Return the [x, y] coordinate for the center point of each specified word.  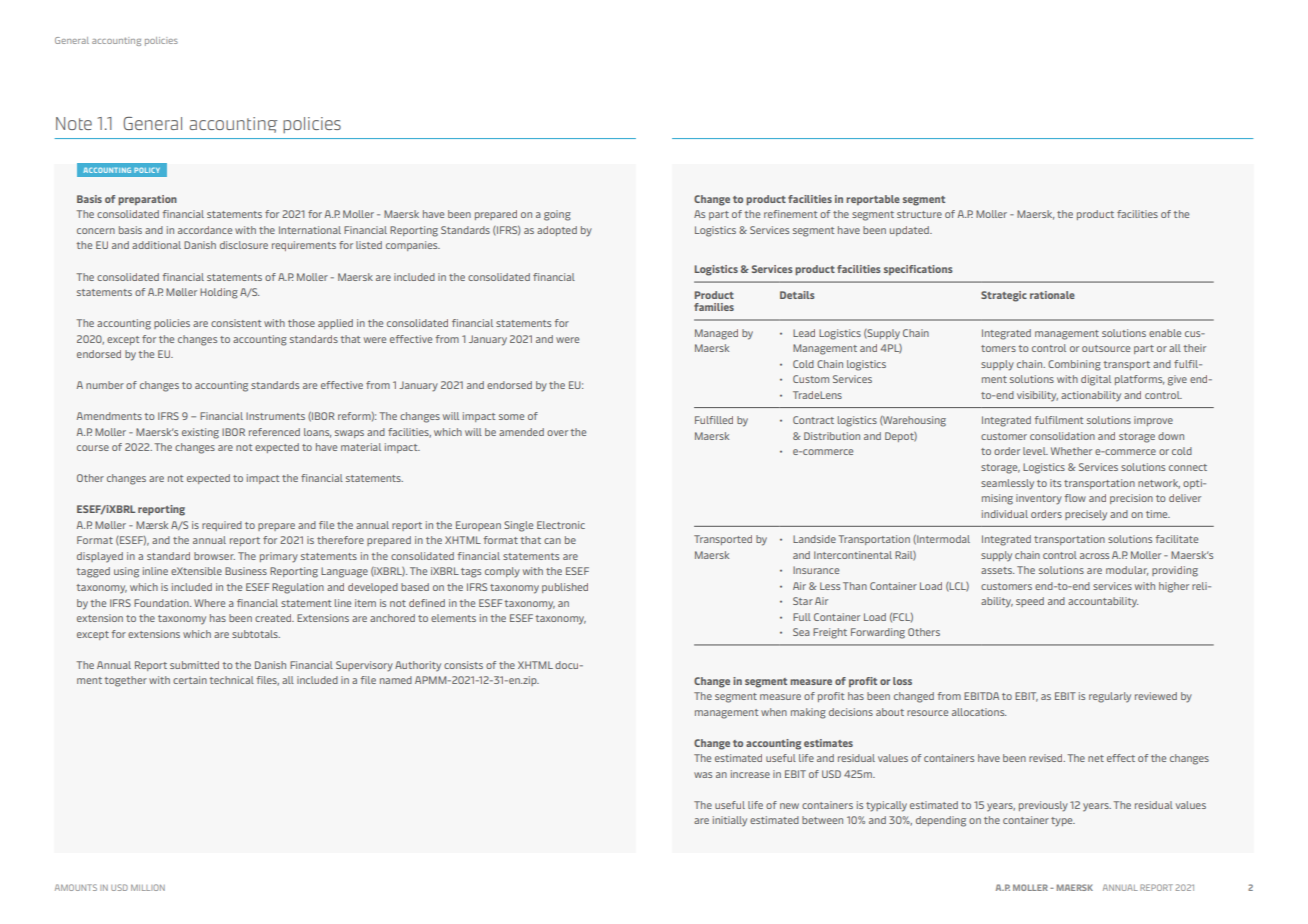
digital [1096, 380]
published [565, 588]
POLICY [147, 170]
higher [1174, 587]
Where [209, 603]
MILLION [148, 887]
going [557, 215]
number [105, 385]
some [511, 417]
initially [730, 821]
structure [919, 214]
